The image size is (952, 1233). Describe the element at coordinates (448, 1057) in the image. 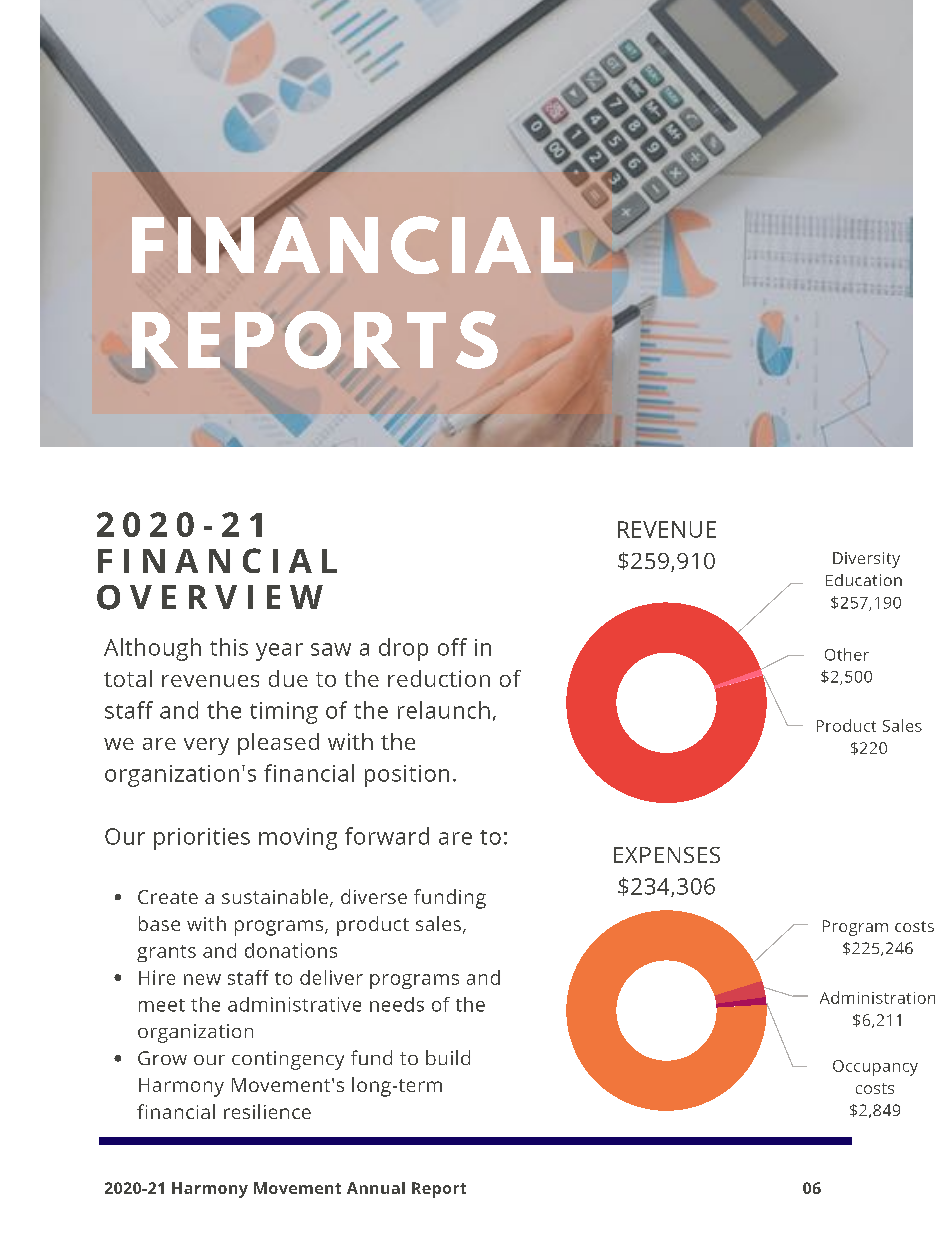

I see `build` at that location.
